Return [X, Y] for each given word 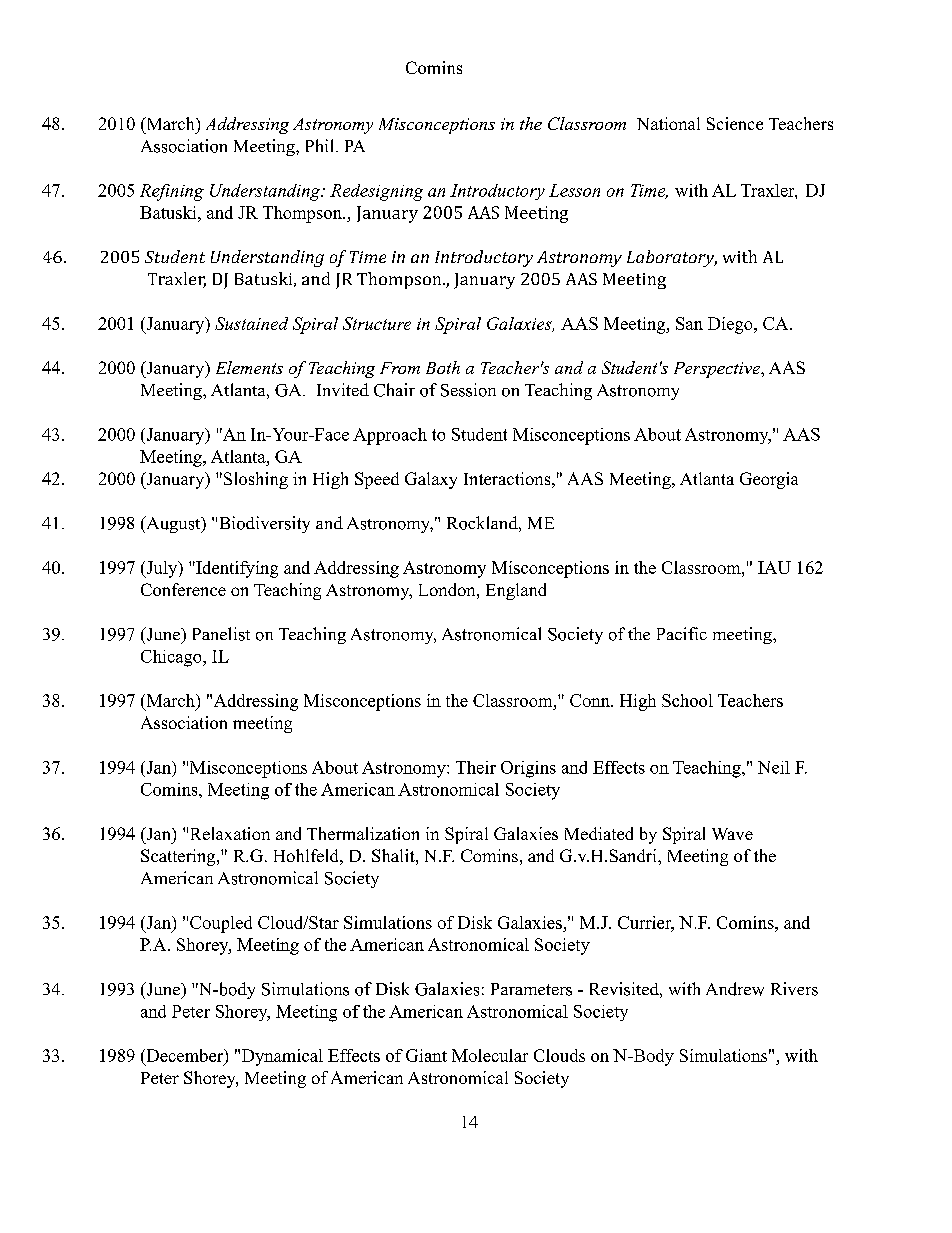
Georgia [769, 480]
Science [735, 123]
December [184, 1055]
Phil [319, 145]
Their [476, 767]
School [687, 700]
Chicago [172, 658]
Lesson [574, 190]
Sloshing [254, 480]
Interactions [507, 478]
